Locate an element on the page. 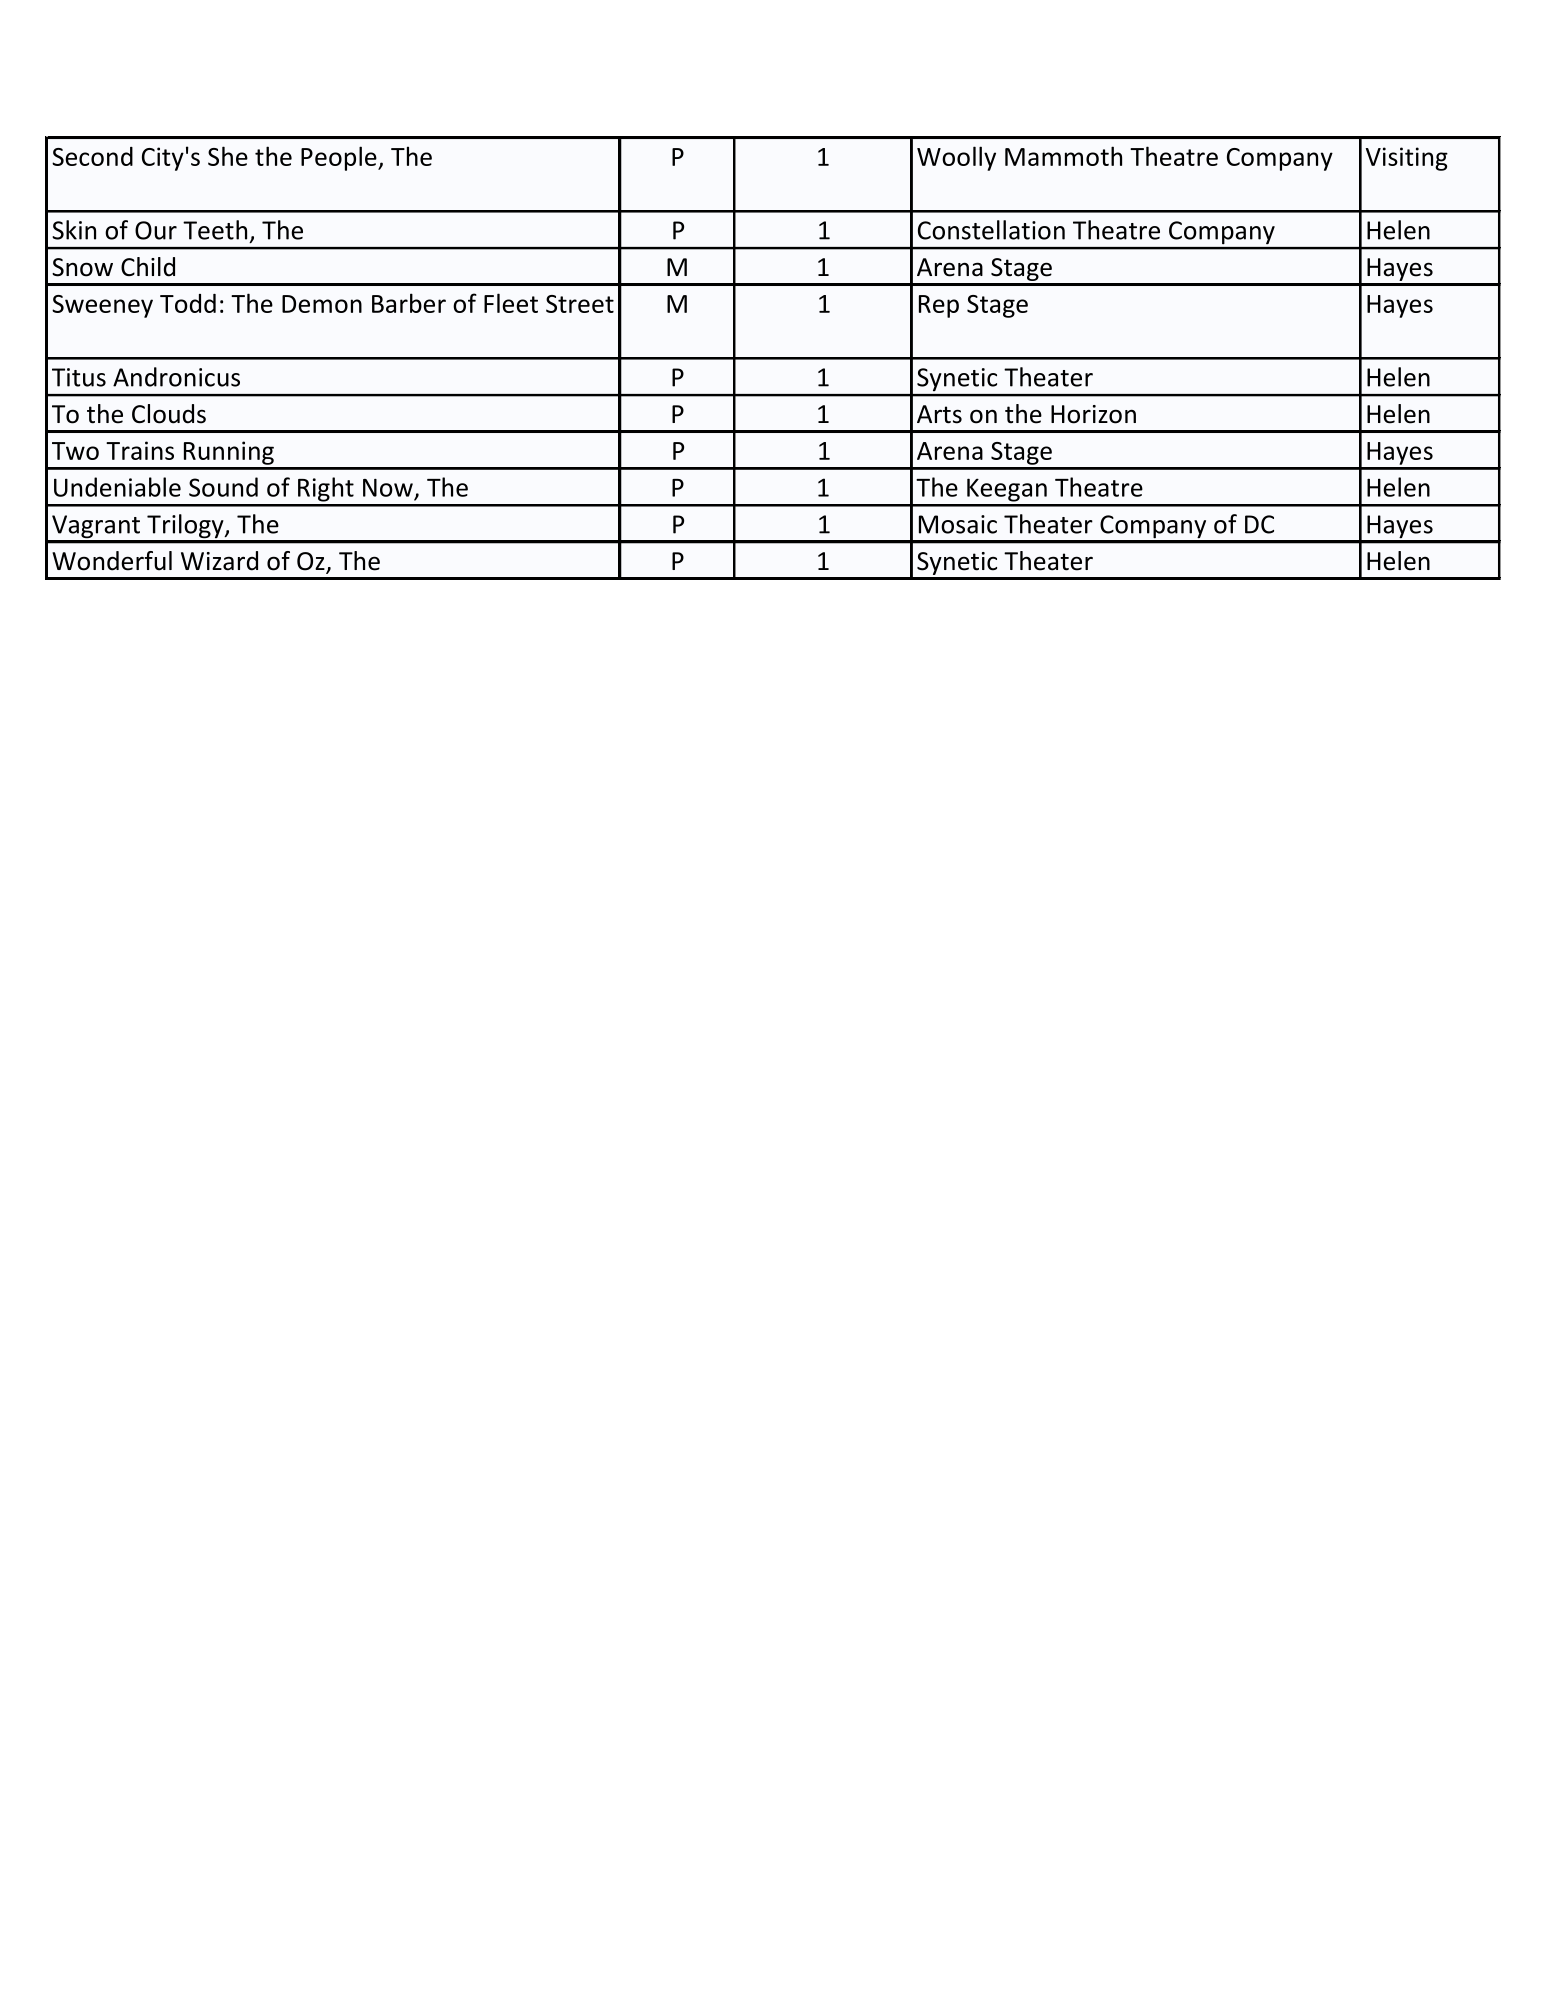 The image size is (1549, 2004). Todd is located at coordinates (188, 303).
